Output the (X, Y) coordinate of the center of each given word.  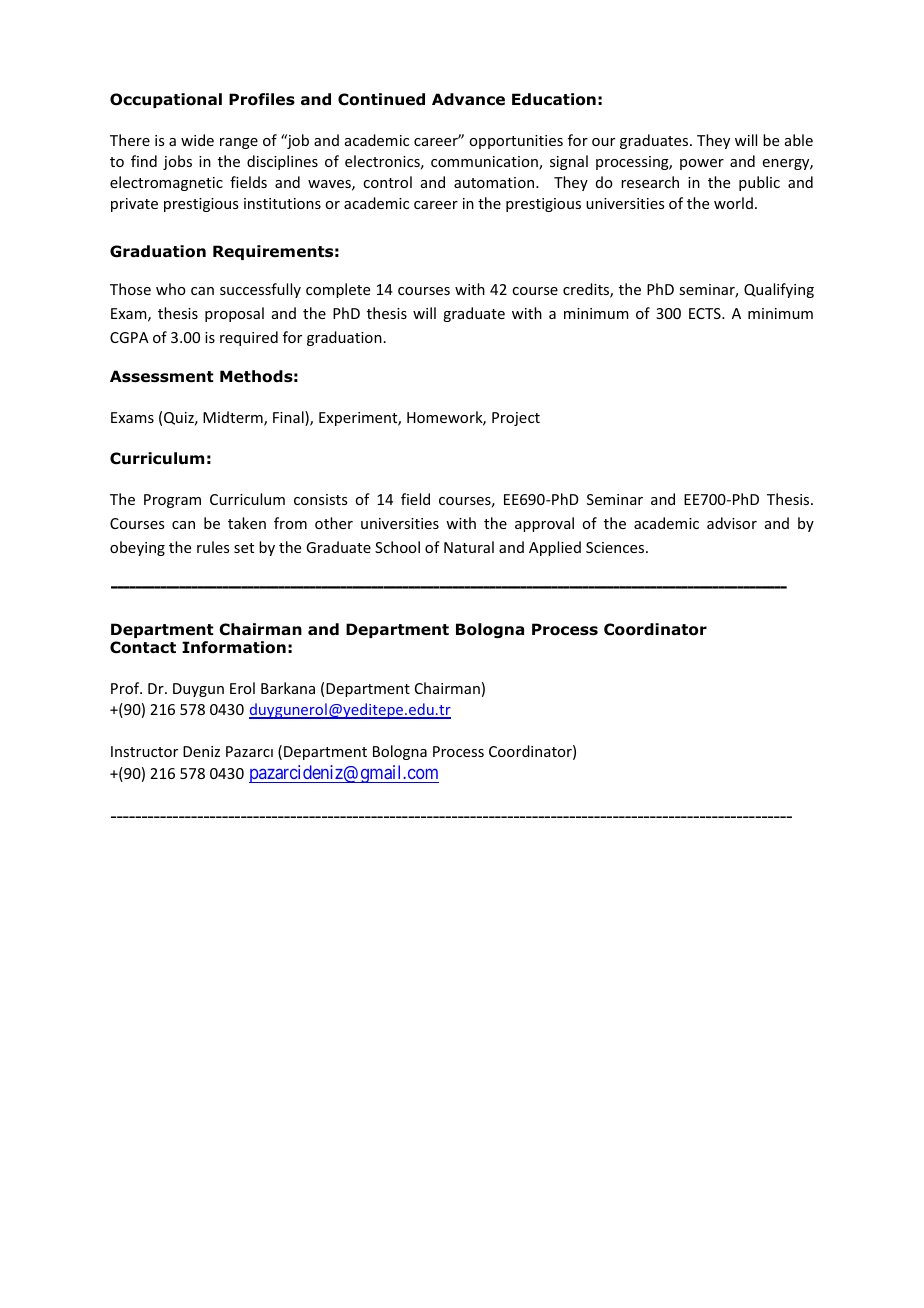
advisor (732, 523)
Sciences (616, 547)
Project (516, 419)
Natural (469, 547)
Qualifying (779, 290)
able (799, 140)
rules (213, 547)
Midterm (234, 418)
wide (197, 140)
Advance (468, 99)
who (171, 289)
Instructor (144, 751)
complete (338, 290)
